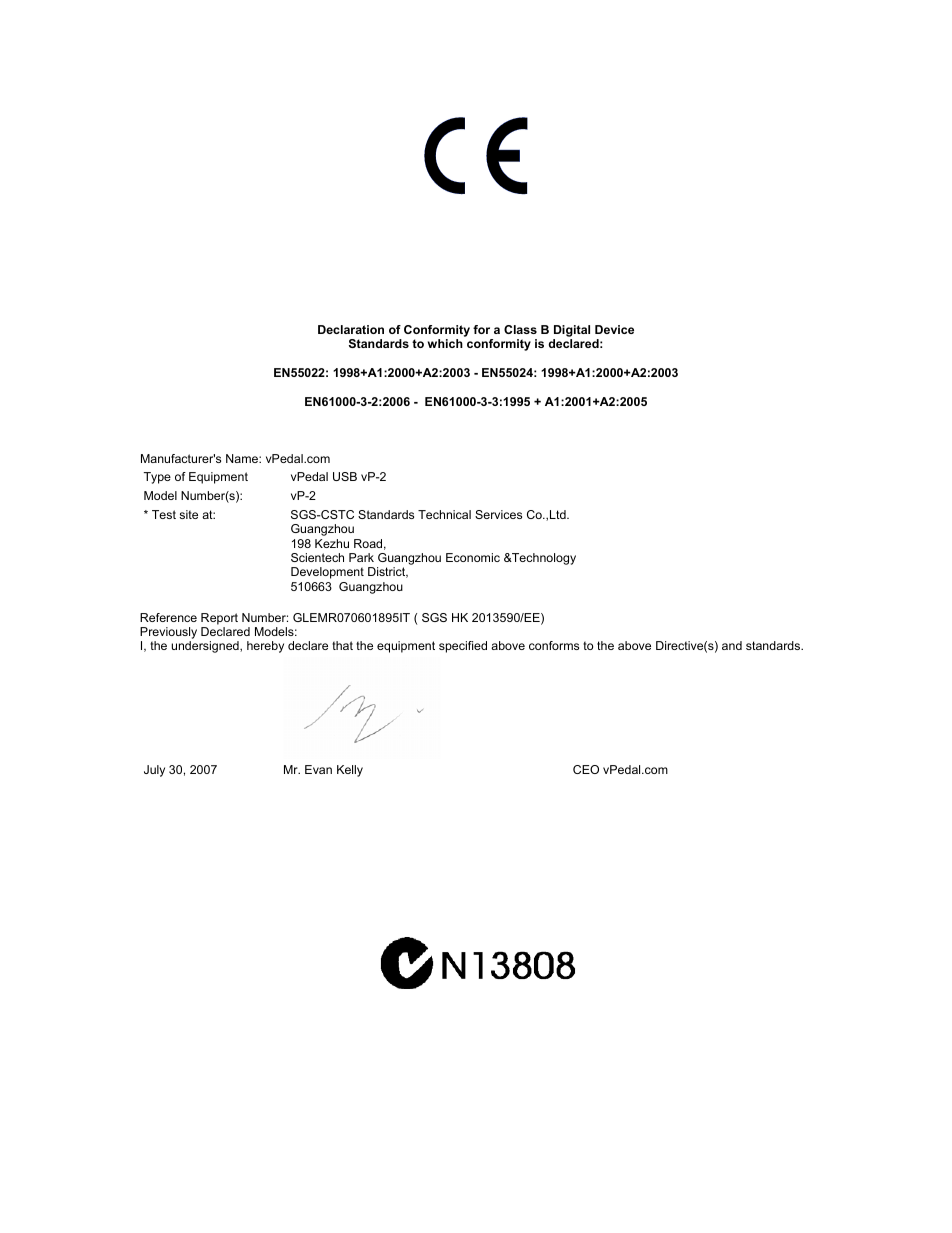 The image size is (952, 1233). What do you see at coordinates (445, 343) in the image?
I see `which` at bounding box center [445, 343].
